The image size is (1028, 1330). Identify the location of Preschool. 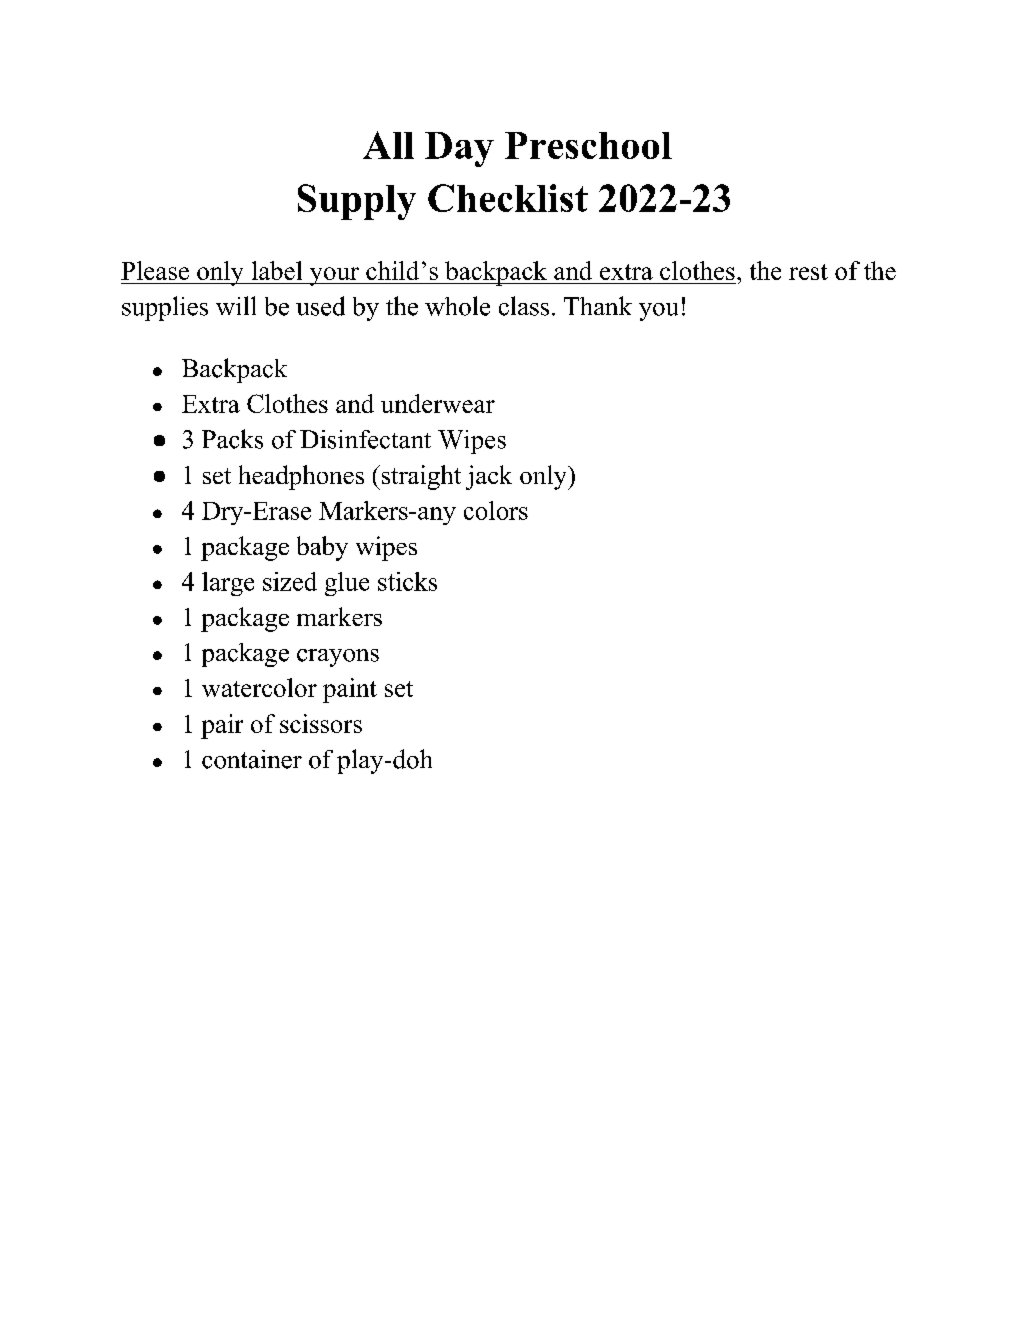
(588, 145).
